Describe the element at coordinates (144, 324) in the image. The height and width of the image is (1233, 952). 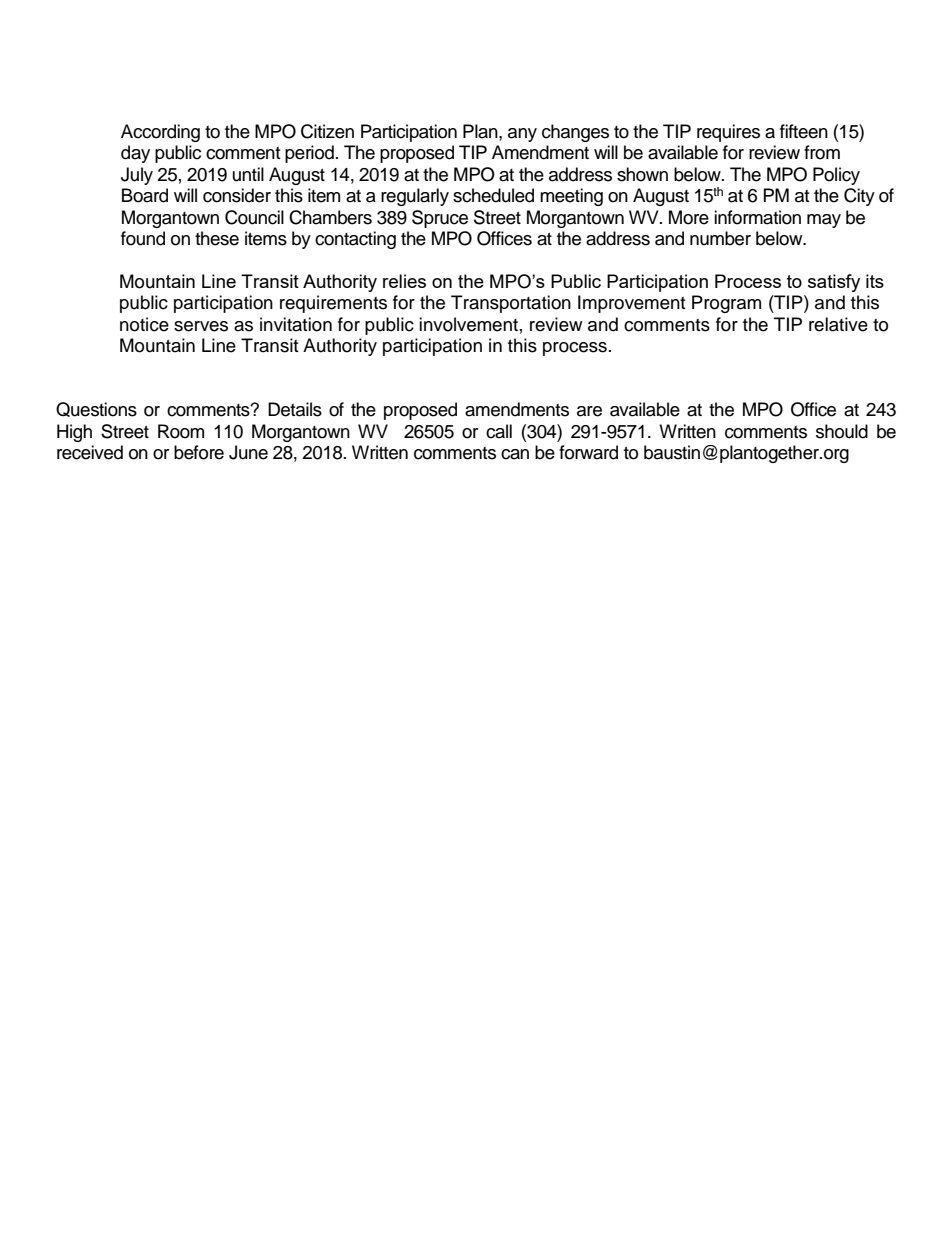
I see `notice` at that location.
